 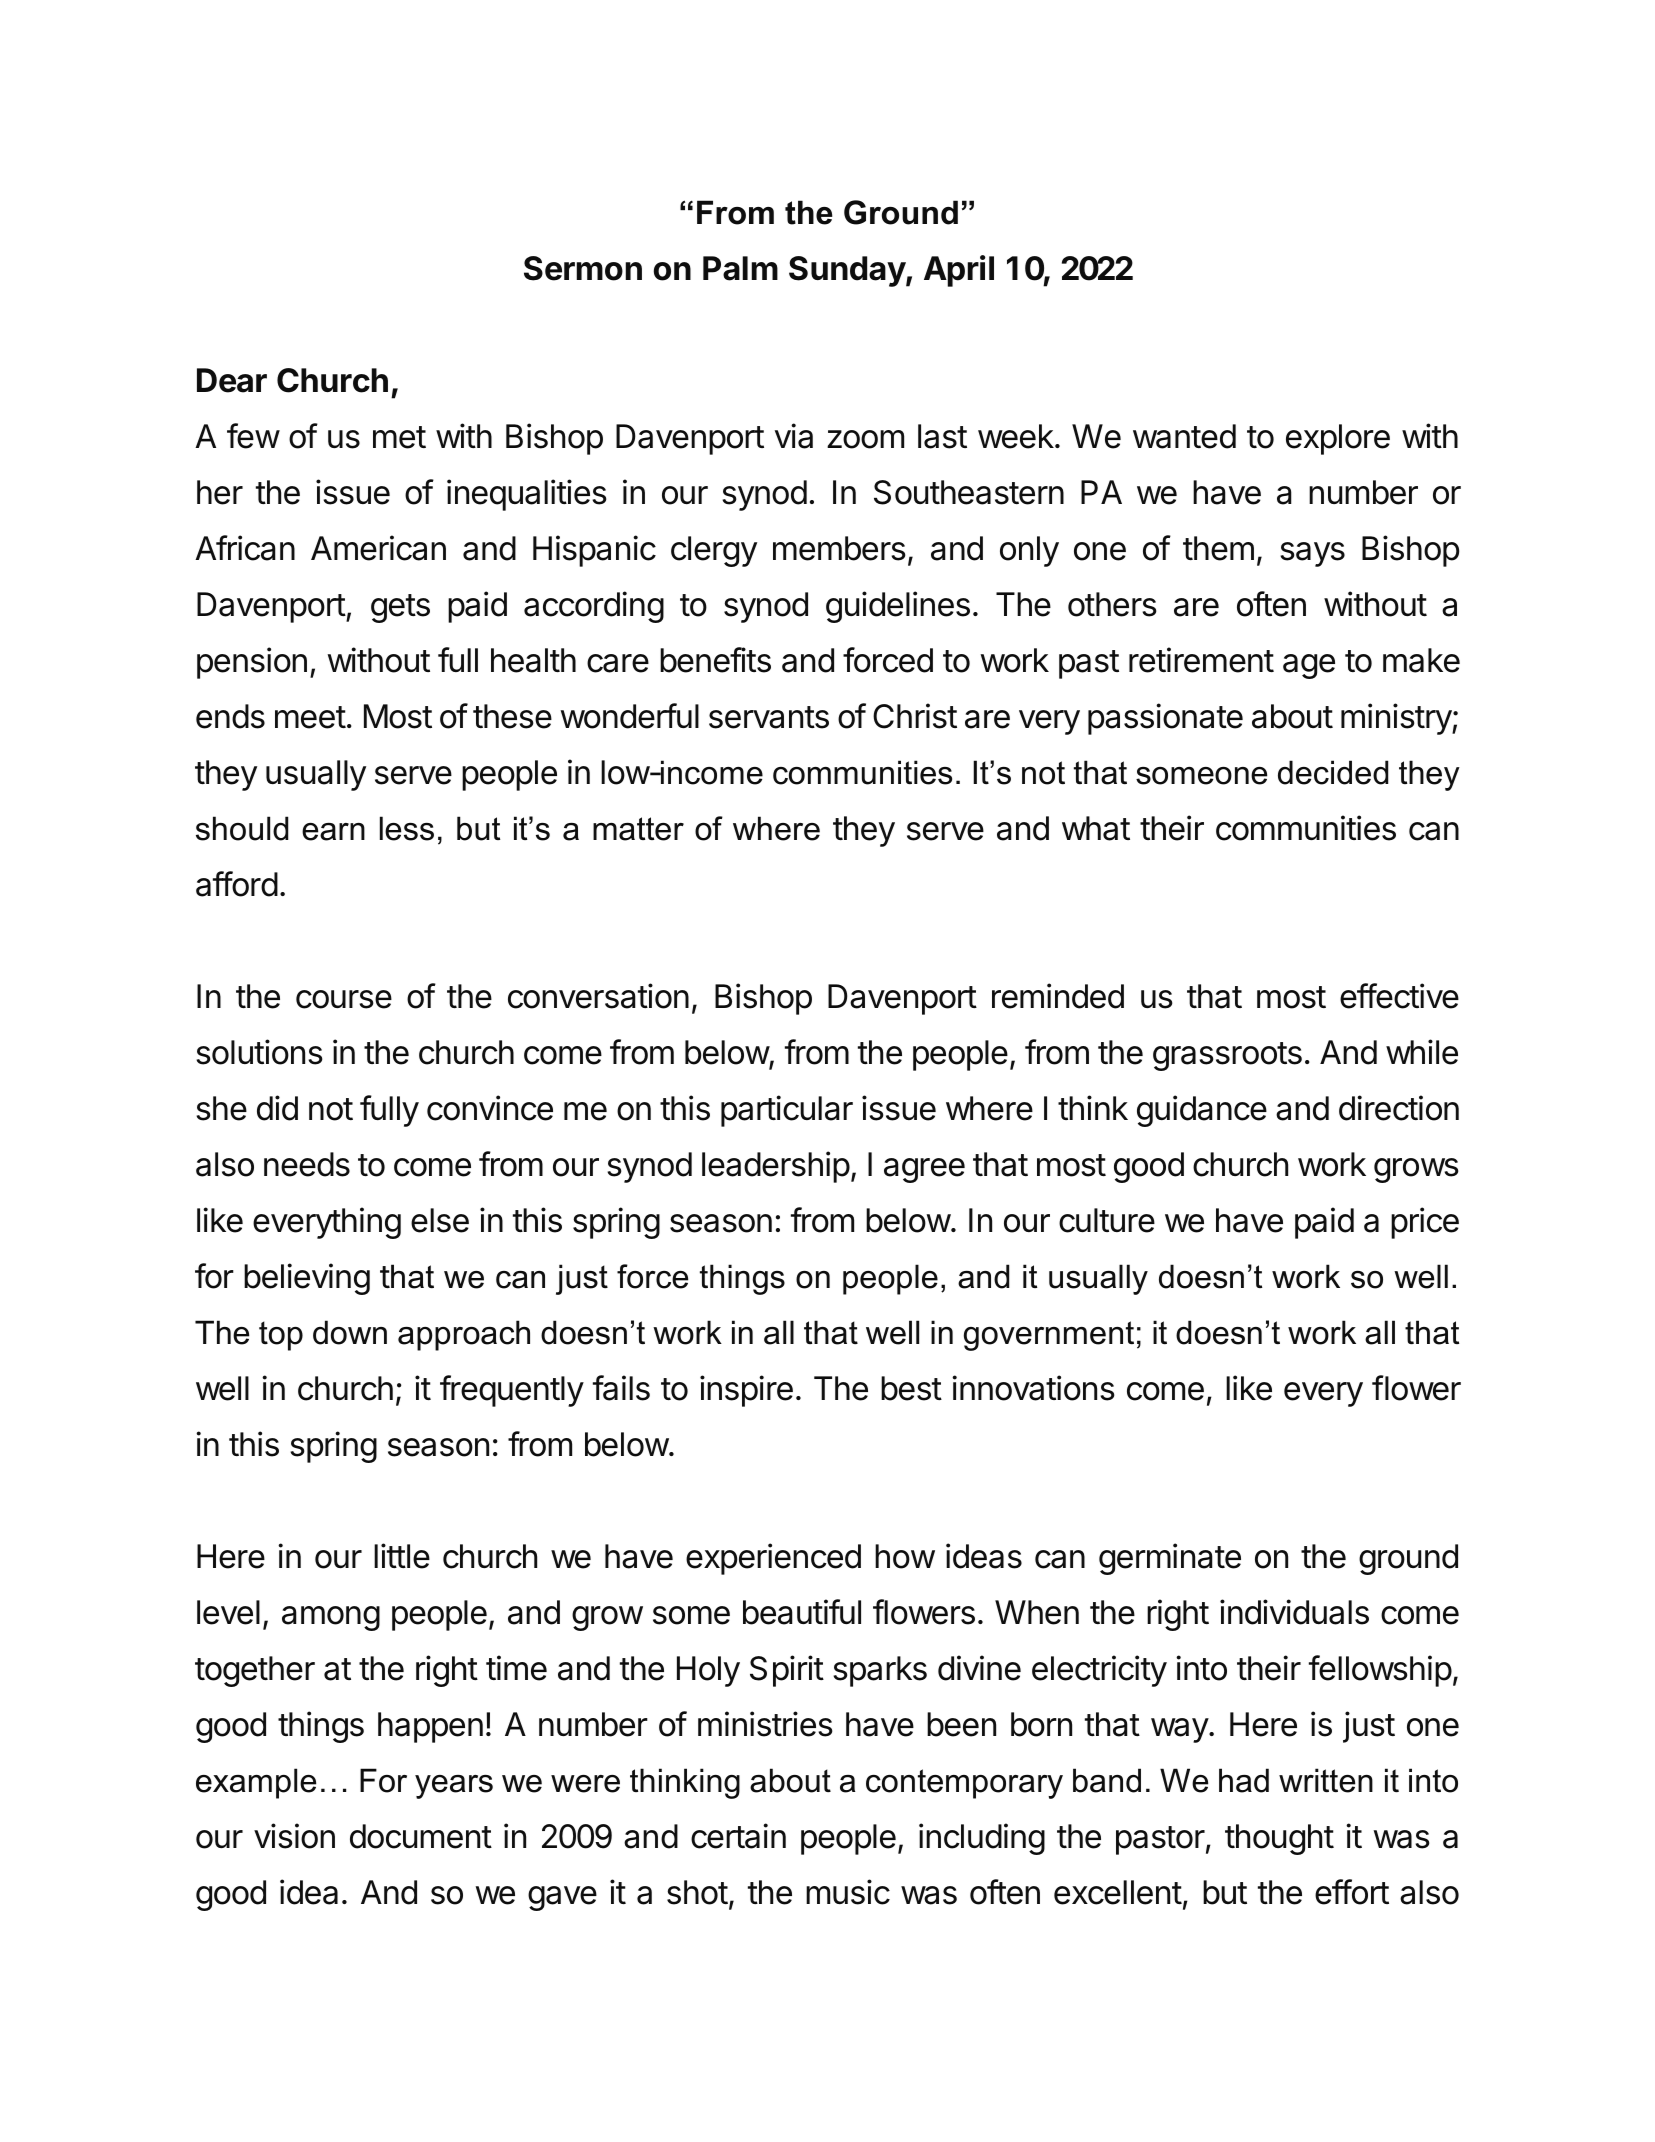 I want to click on earn, so click(x=333, y=832).
